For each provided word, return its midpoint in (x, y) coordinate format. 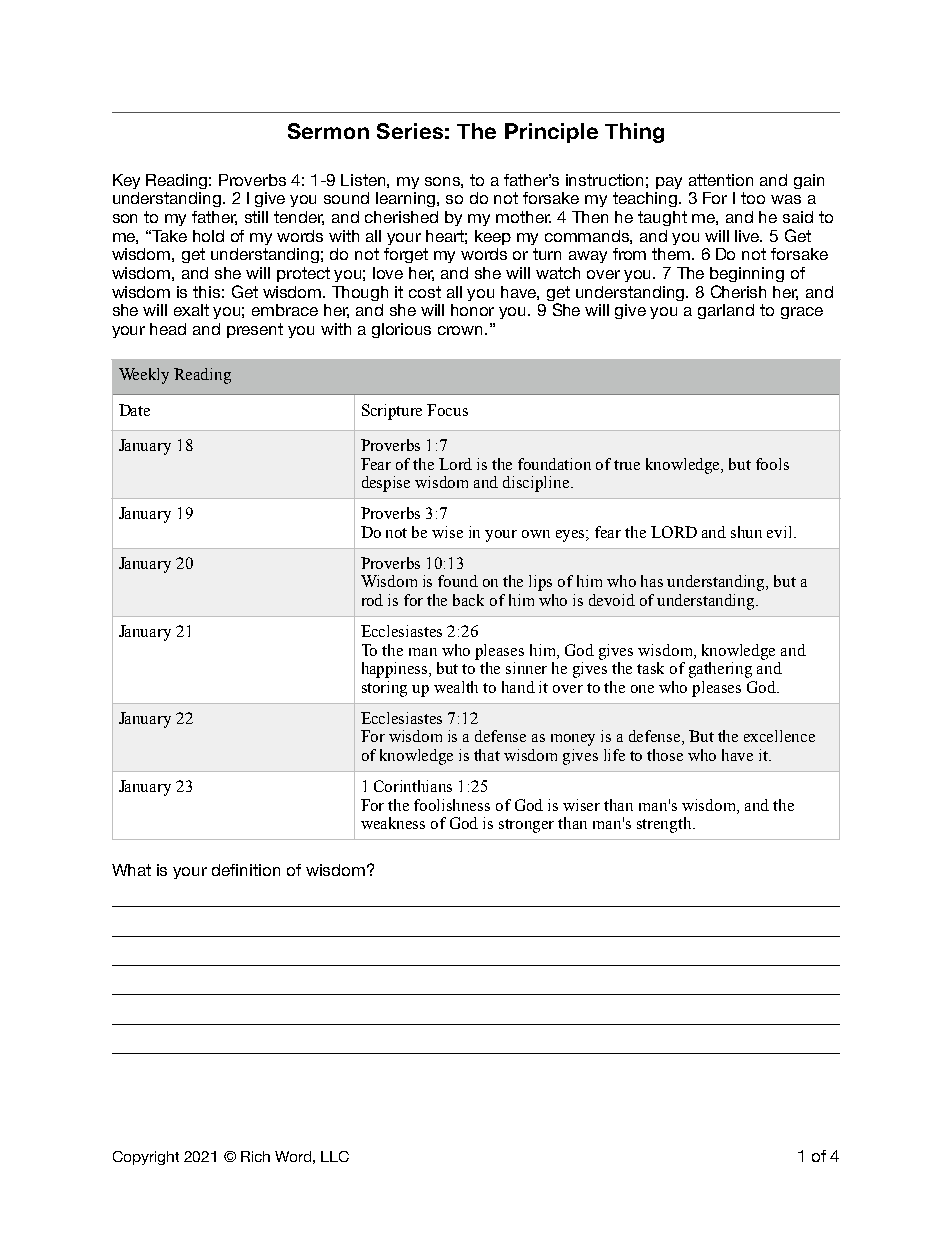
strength (665, 825)
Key (126, 181)
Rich (255, 1156)
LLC (335, 1156)
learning (407, 199)
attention (721, 180)
